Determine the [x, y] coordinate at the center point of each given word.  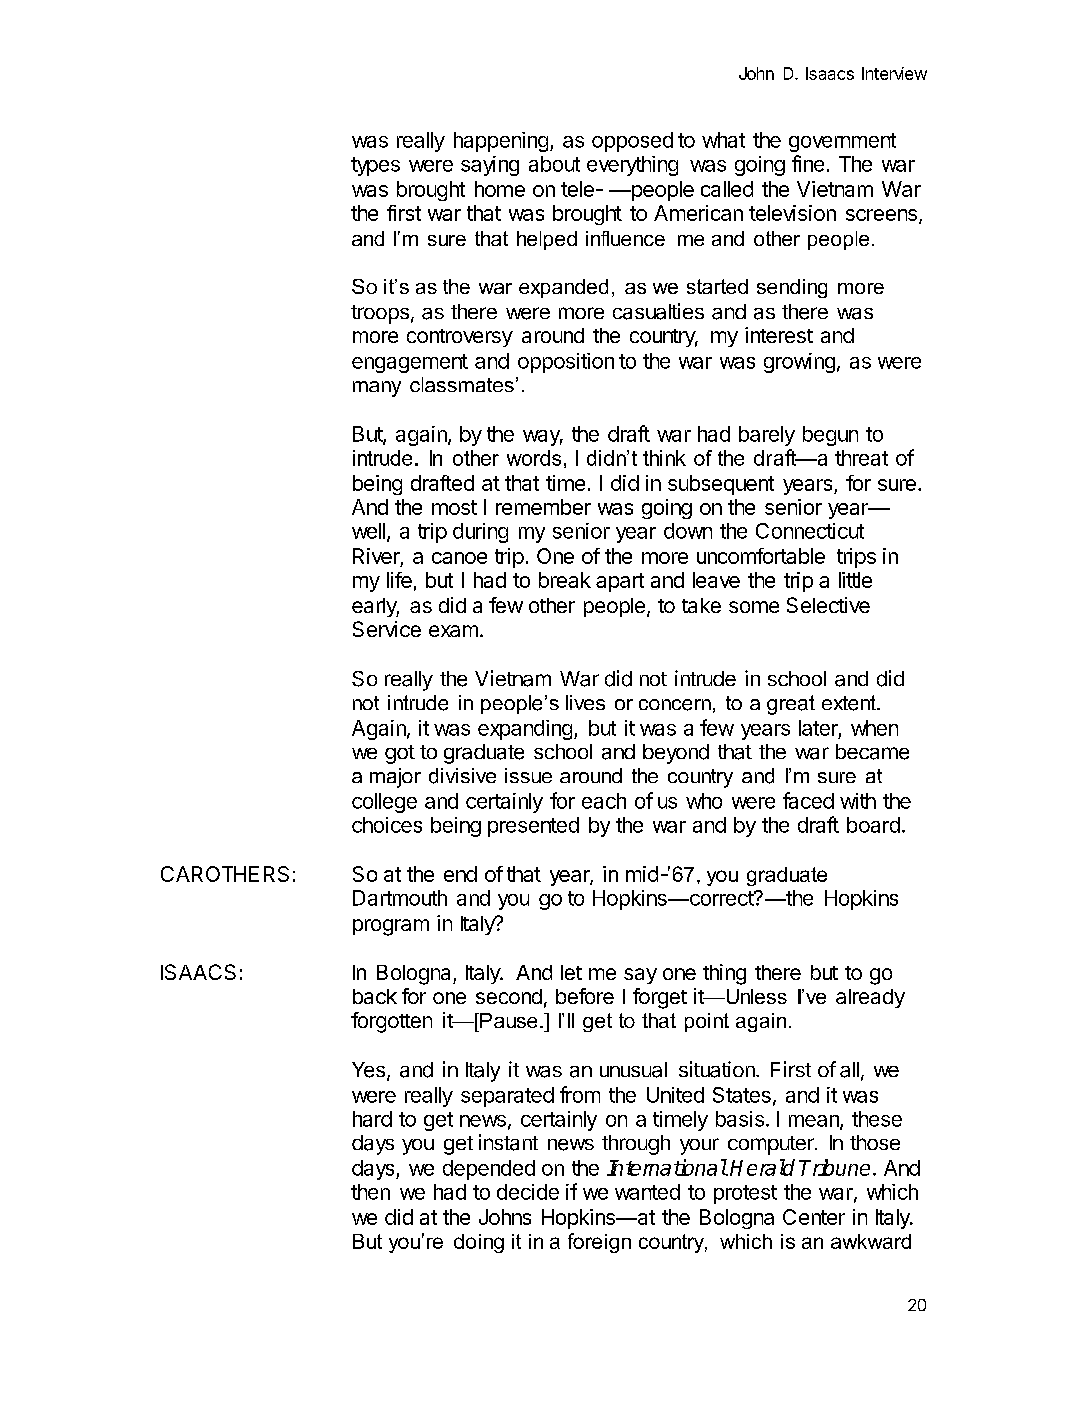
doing [479, 1243]
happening [501, 142]
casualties [658, 311]
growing [799, 363]
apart [620, 582]
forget [660, 998]
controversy [460, 338]
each [604, 801]
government [842, 142]
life [399, 580]
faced [808, 800]
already [870, 998]
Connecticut [810, 531]
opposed [632, 142]
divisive [462, 776]
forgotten [391, 1022]
